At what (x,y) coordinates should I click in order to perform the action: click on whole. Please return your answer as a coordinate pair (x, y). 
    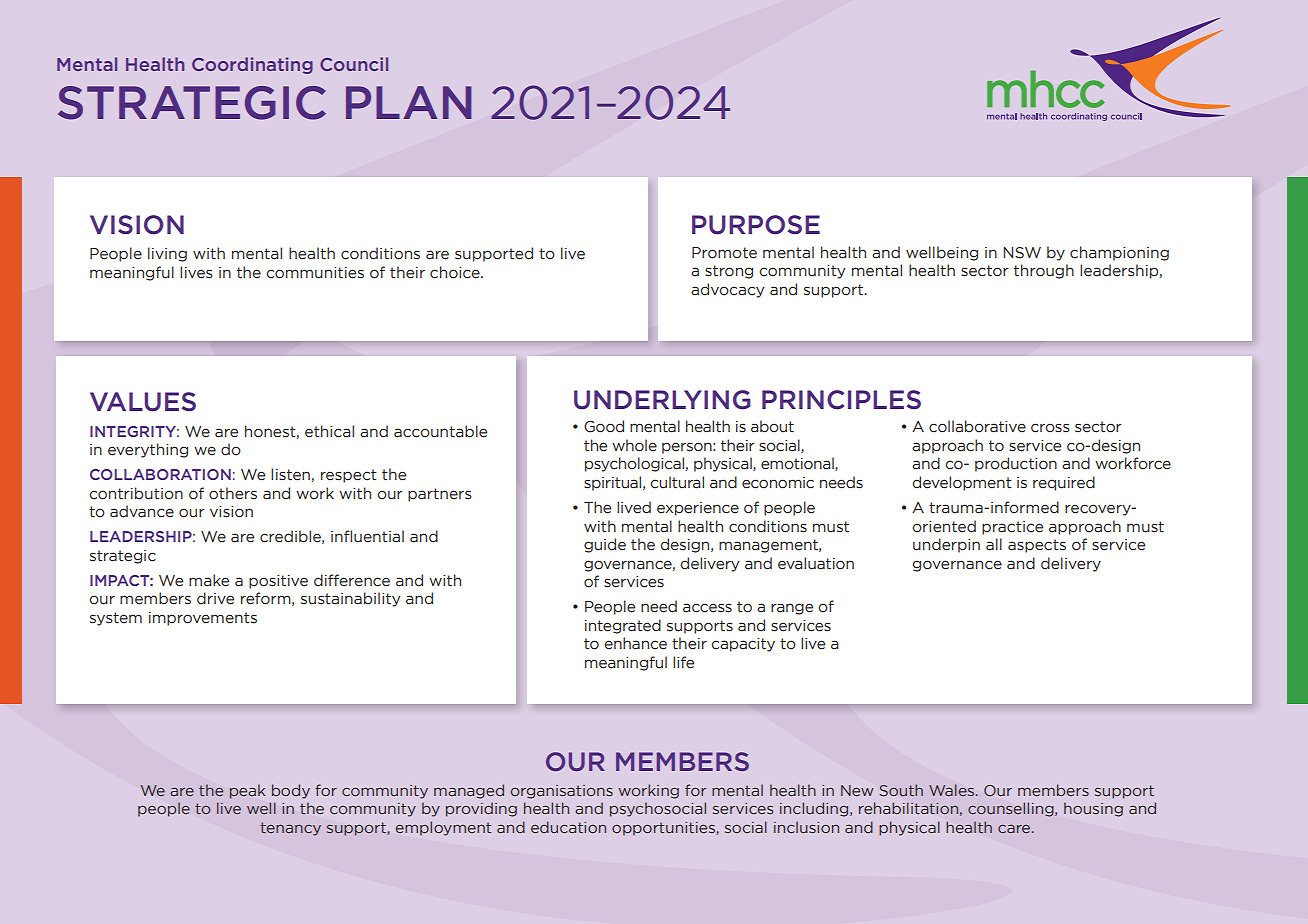
    Looking at the image, I should click on (634, 445).
